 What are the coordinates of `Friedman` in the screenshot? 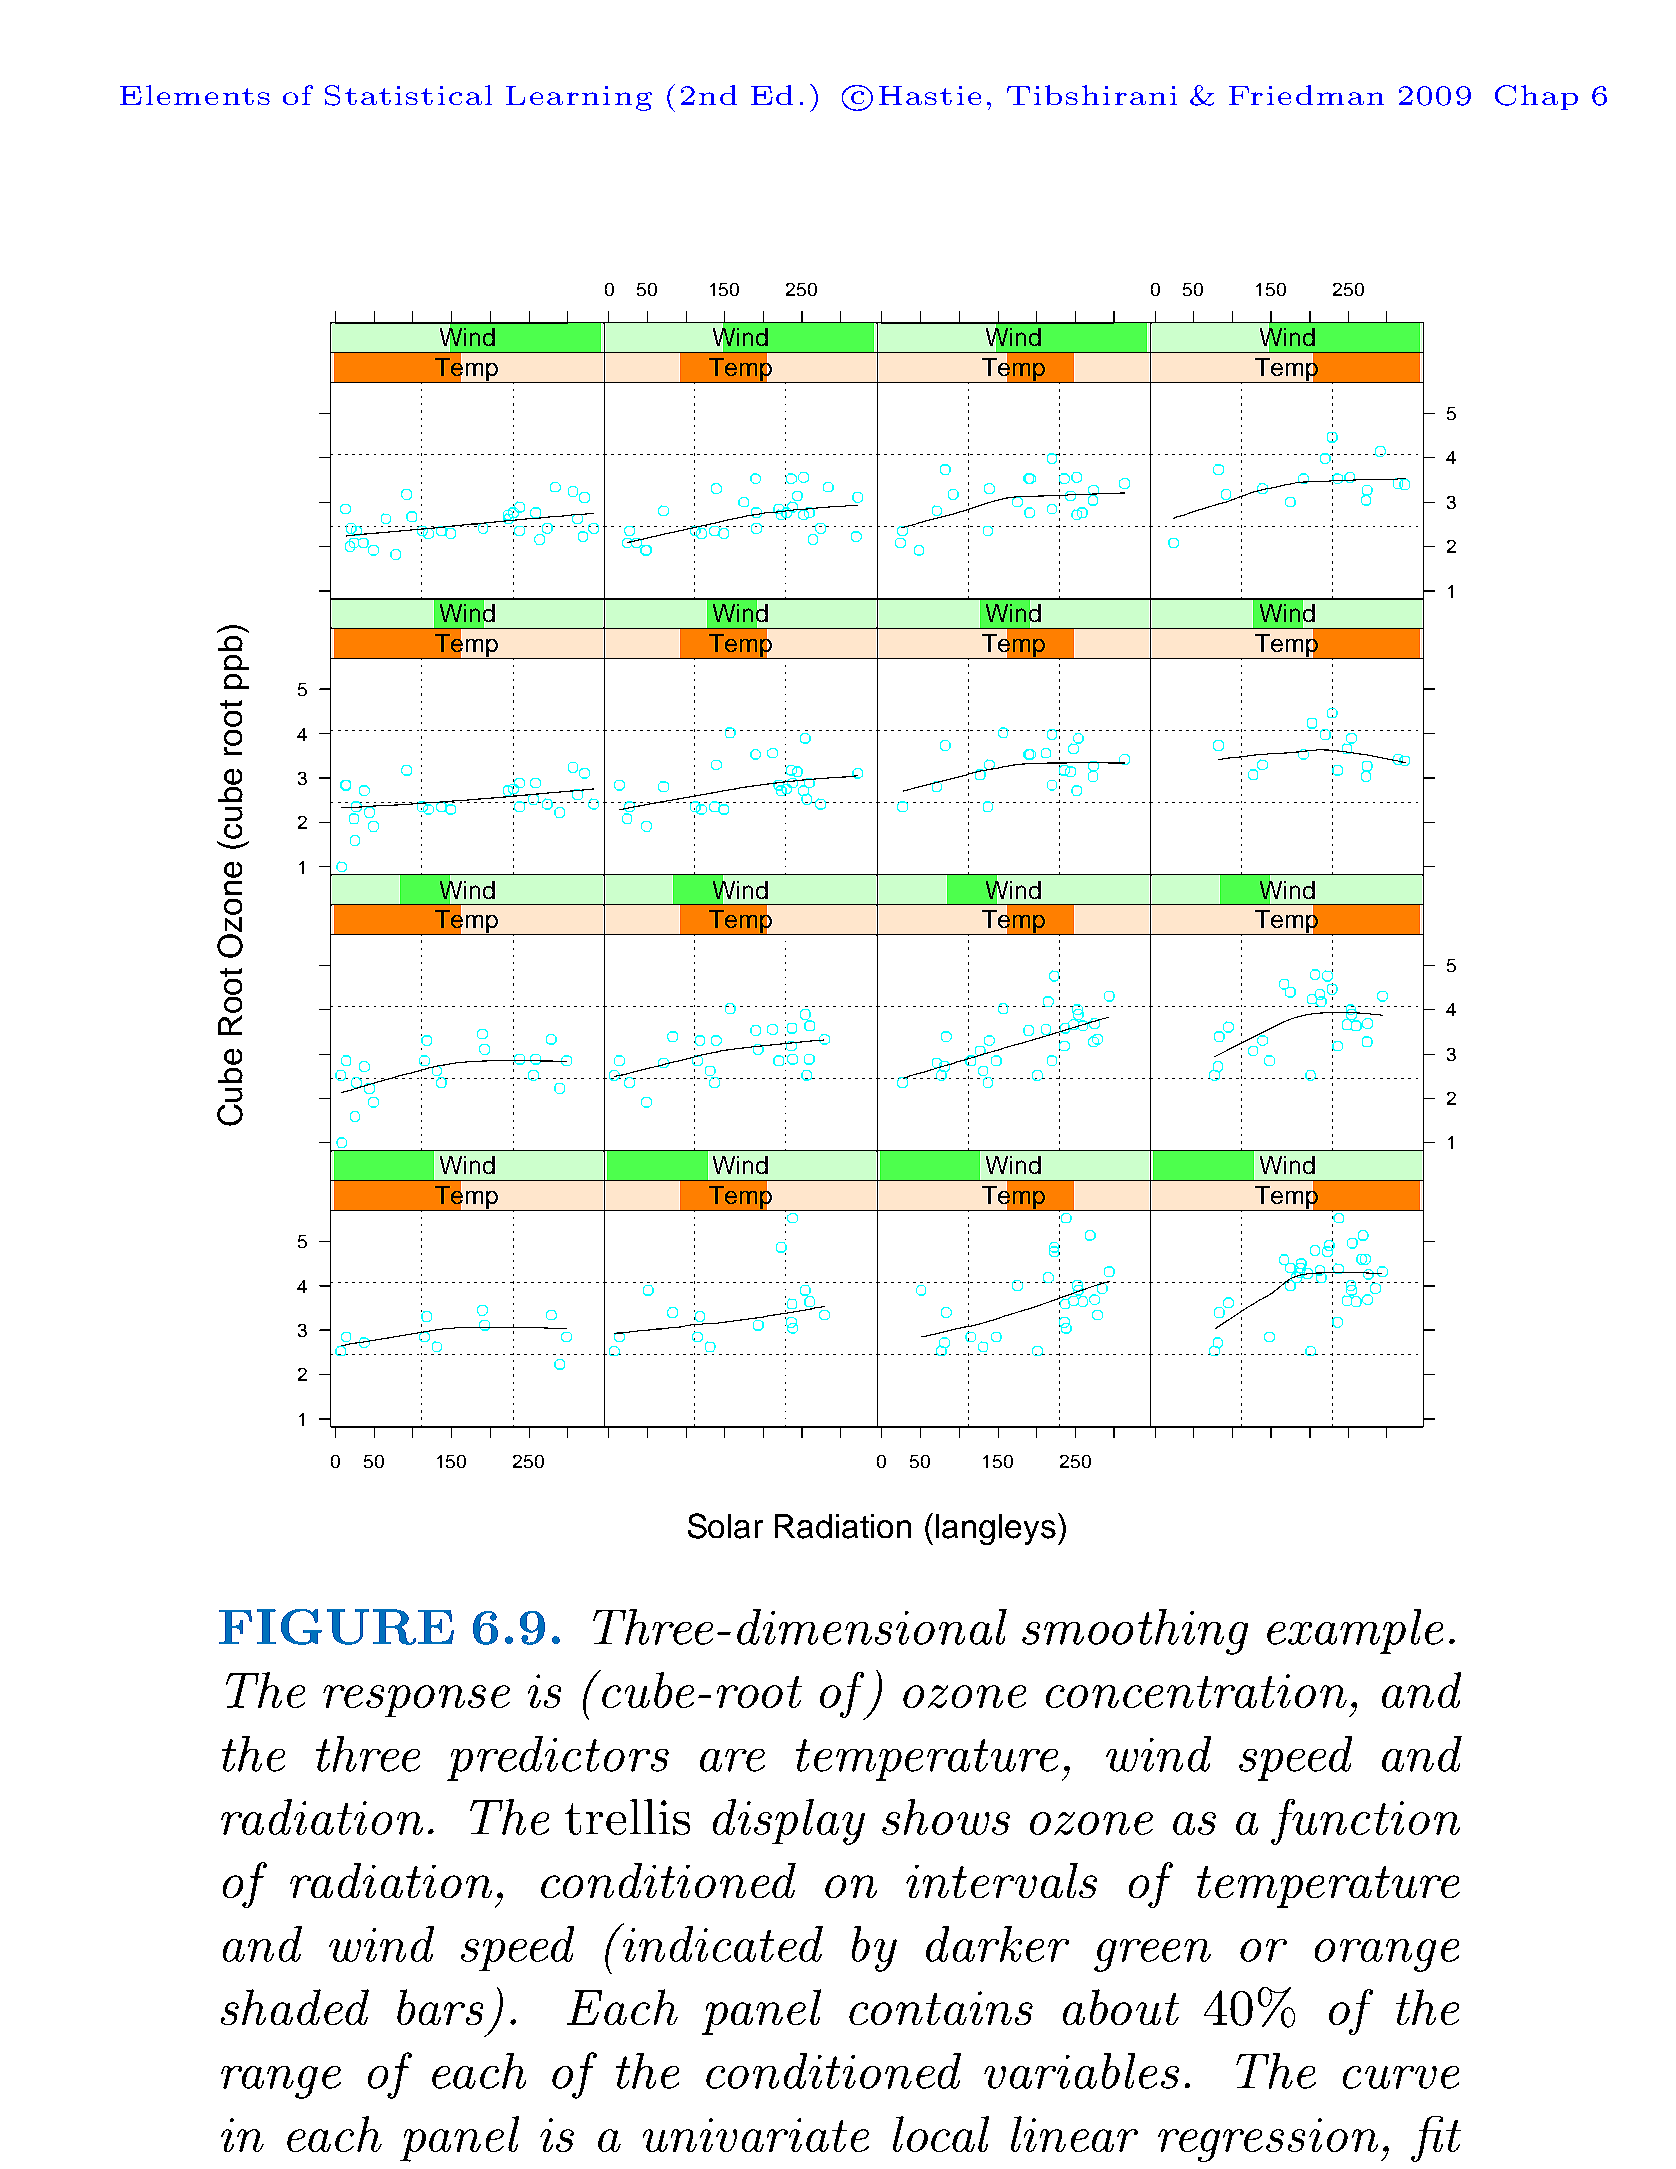 It's located at (1306, 95).
